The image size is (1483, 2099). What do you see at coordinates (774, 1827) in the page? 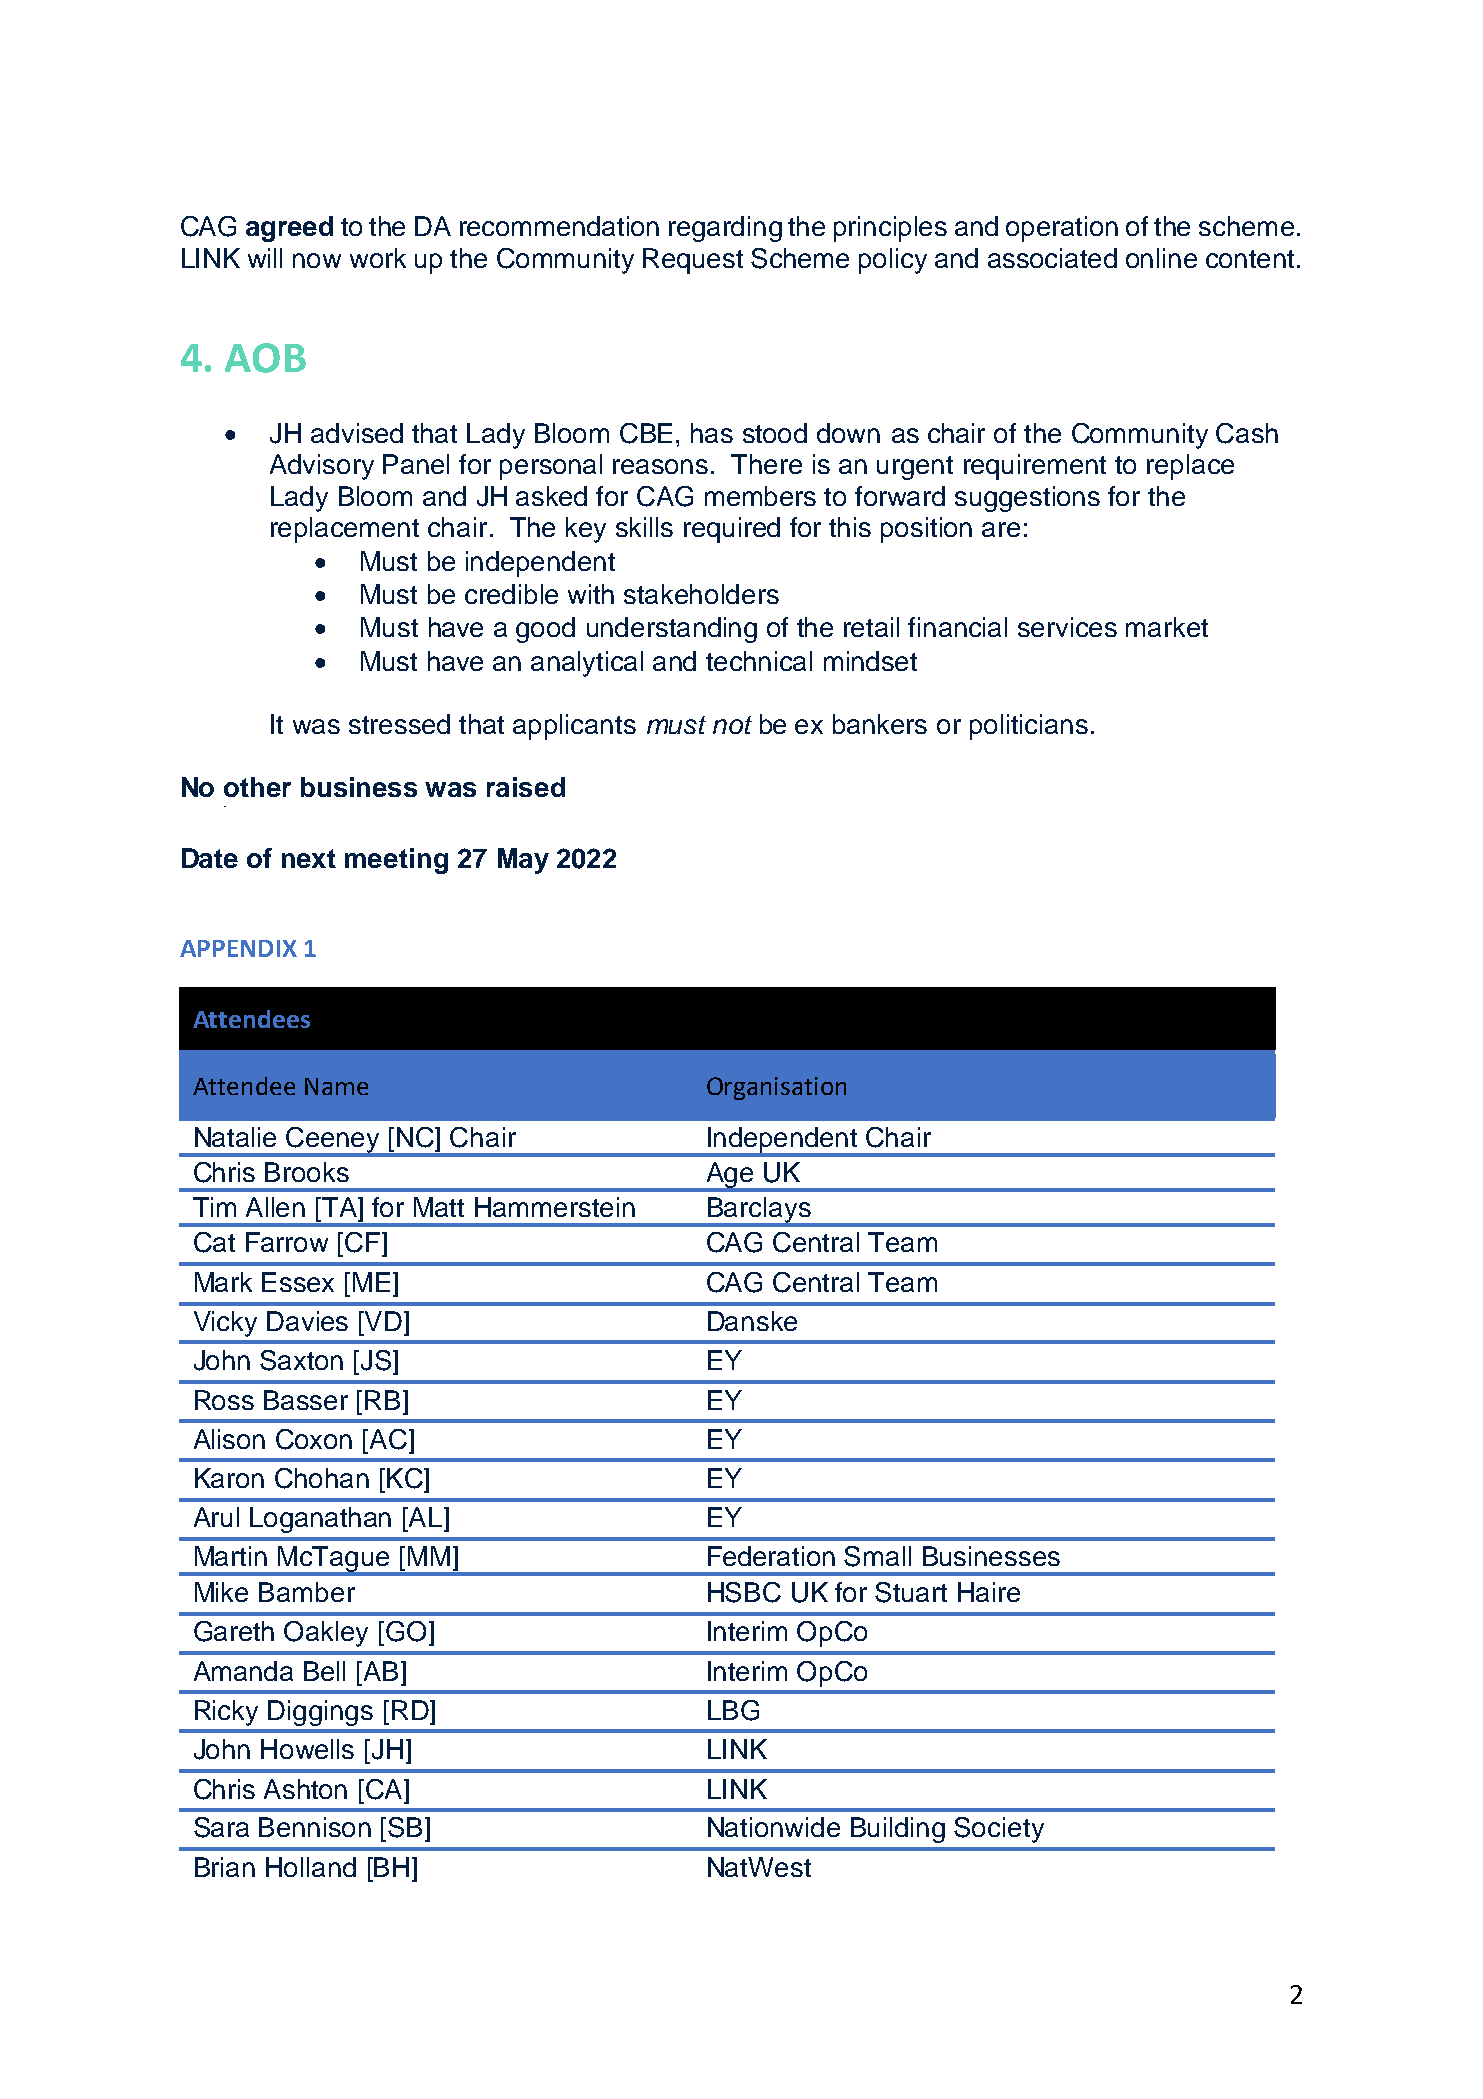
I see `Nationwide` at bounding box center [774, 1827].
